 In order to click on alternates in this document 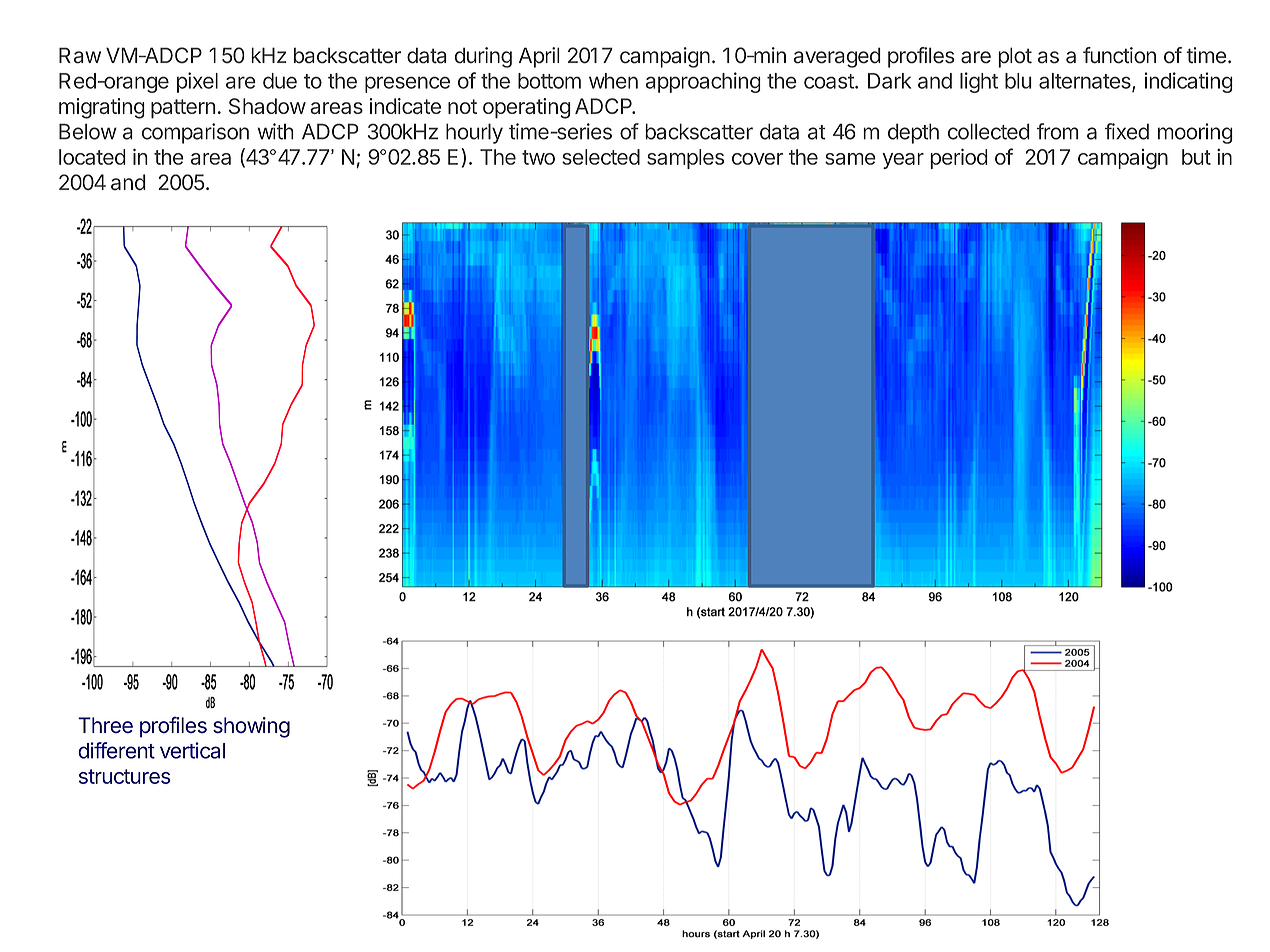, I will do `click(1086, 82)`.
